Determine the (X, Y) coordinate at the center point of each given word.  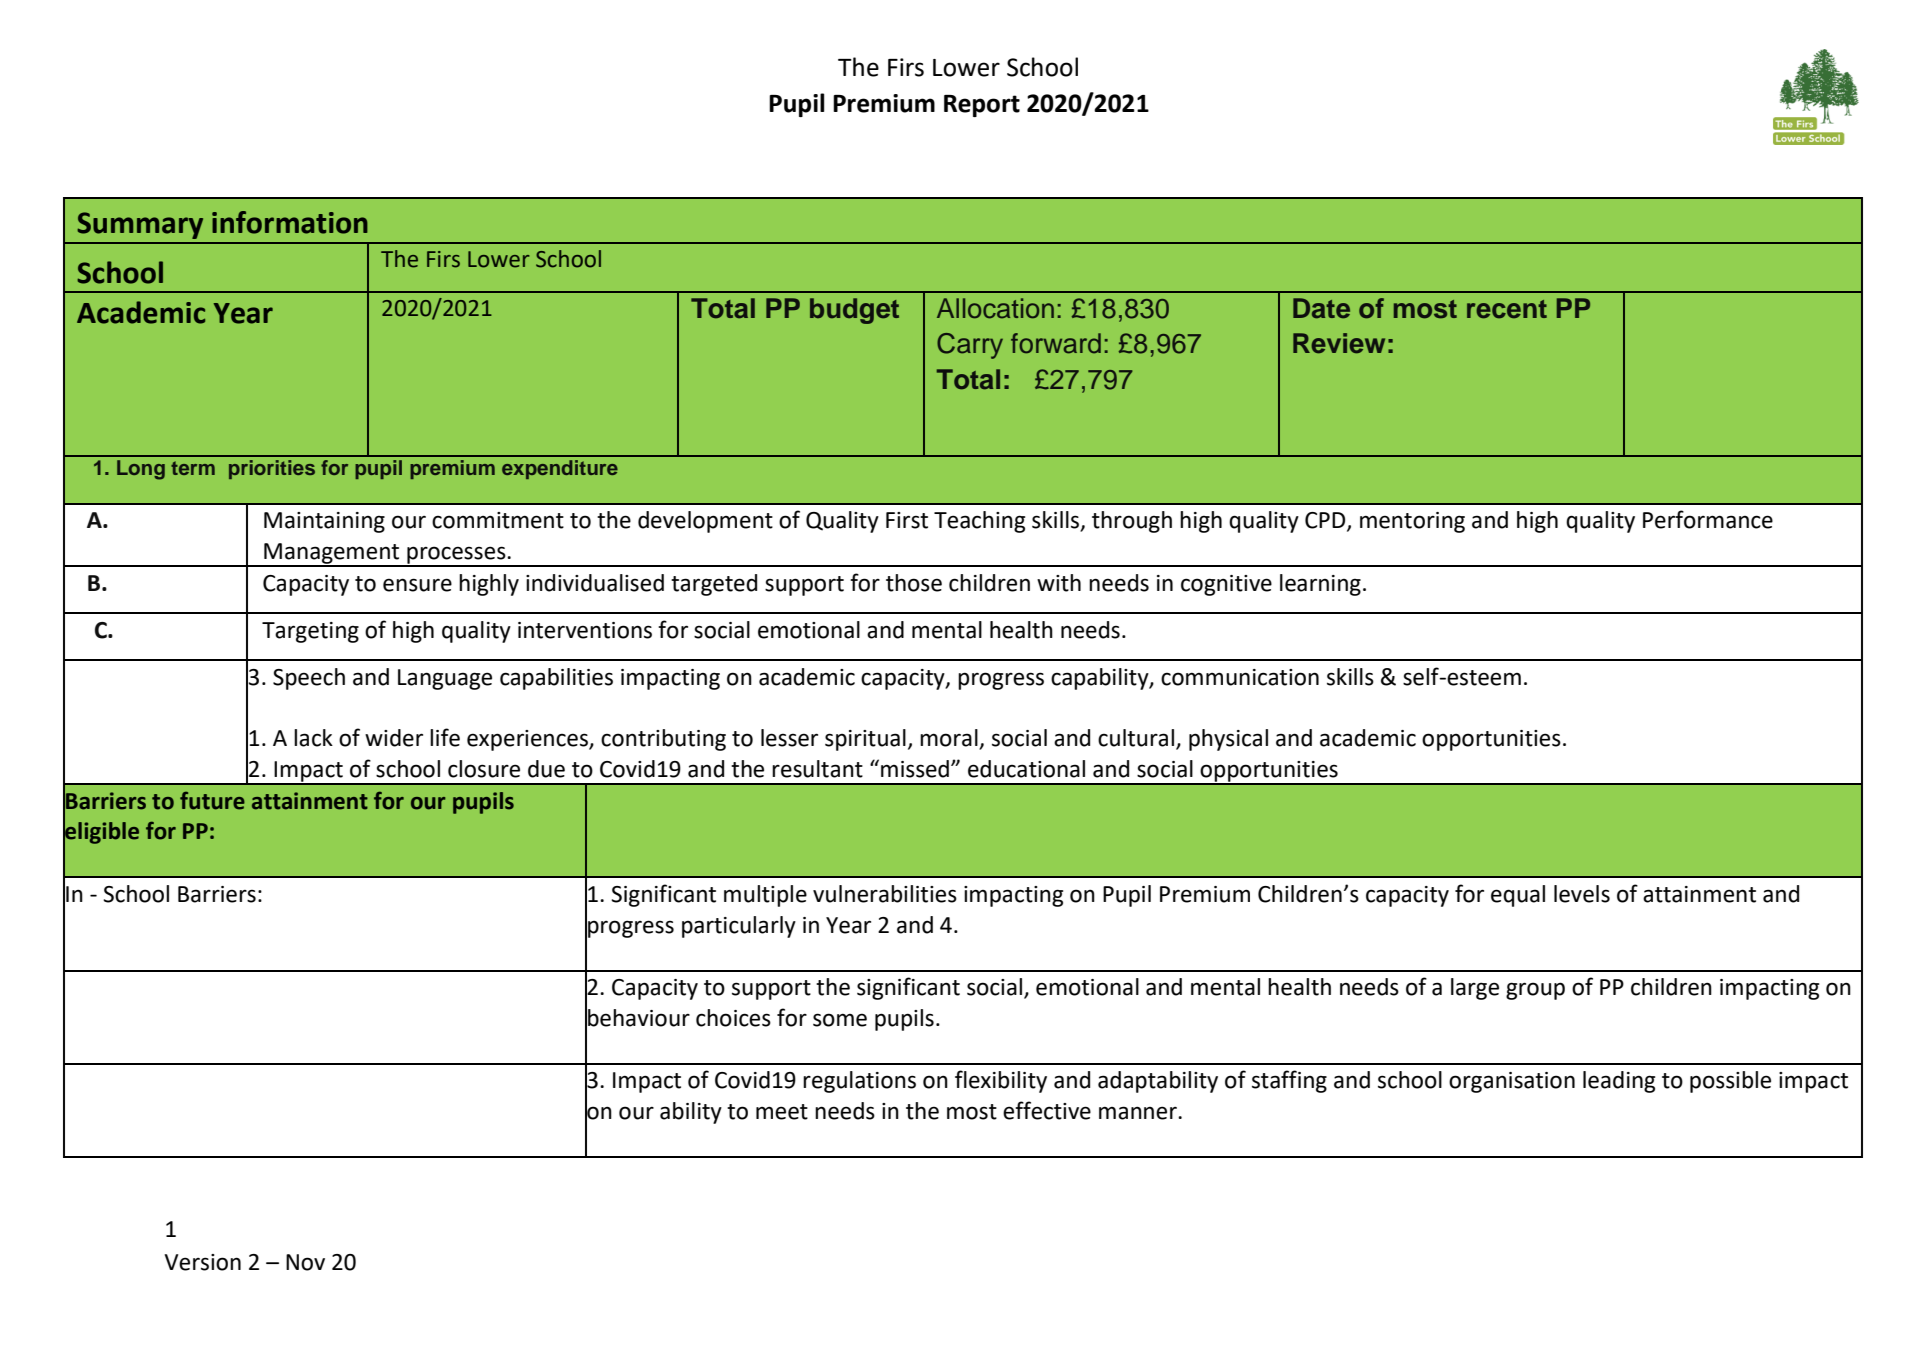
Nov (305, 1262)
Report (982, 106)
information (290, 222)
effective (1047, 1110)
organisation (1512, 1082)
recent (1507, 309)
